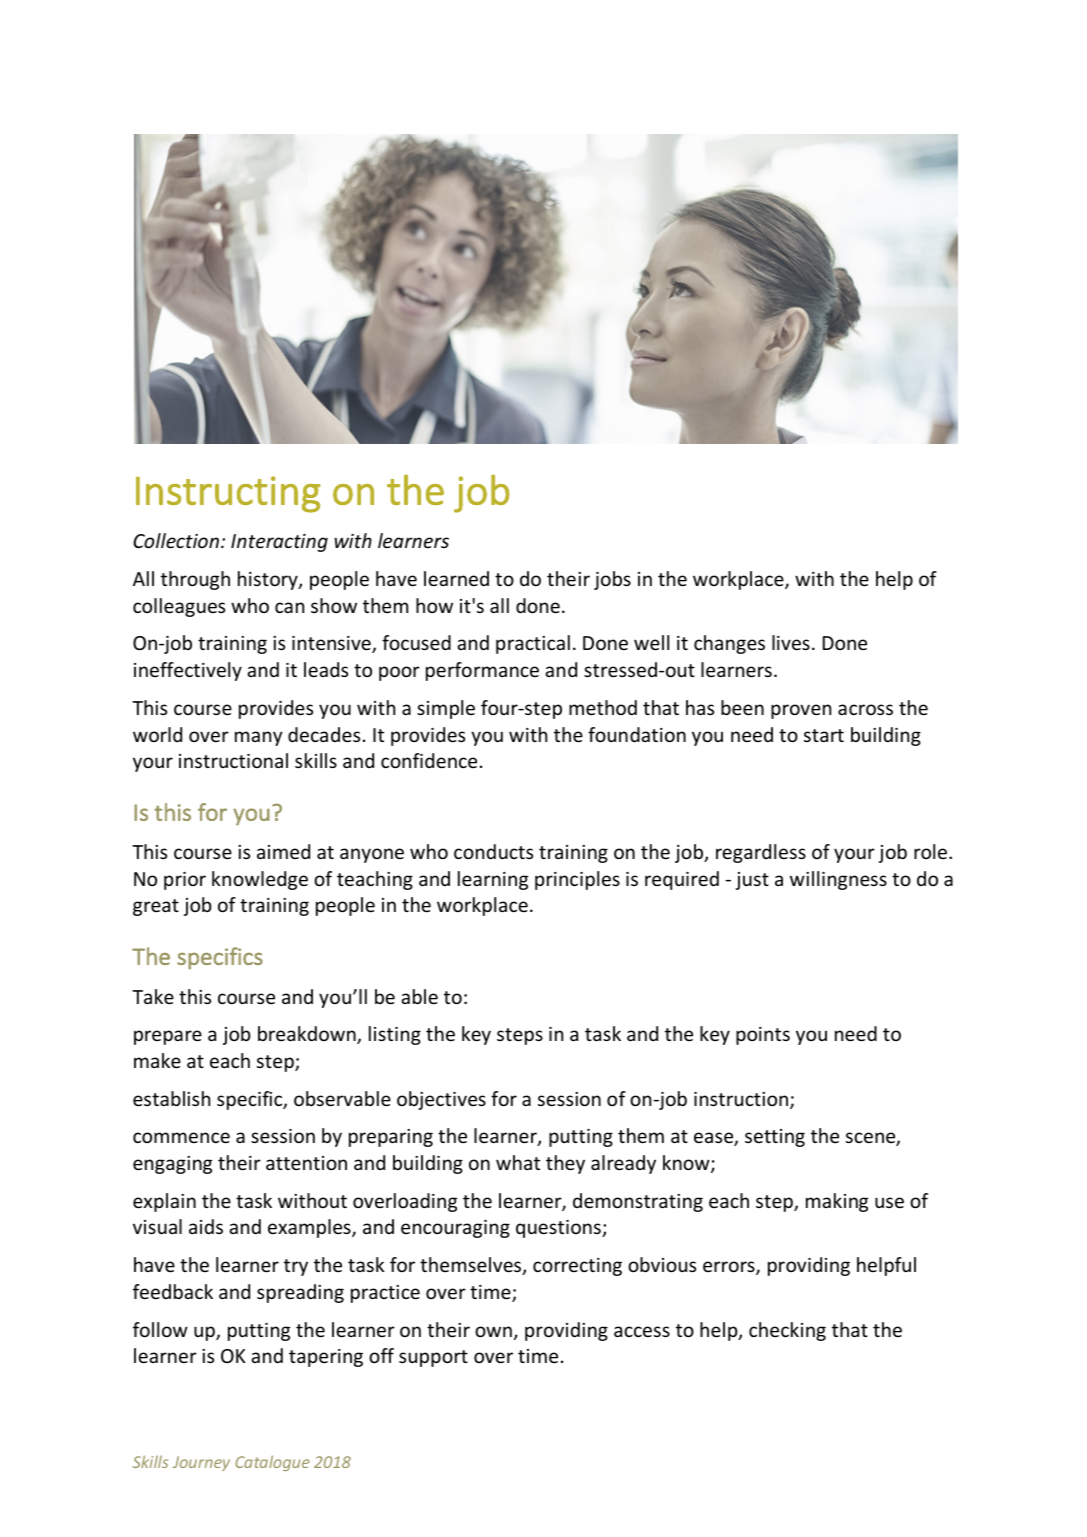 The width and height of the page is (1087, 1537). What do you see at coordinates (279, 543) in the page?
I see `Interacting` at bounding box center [279, 543].
